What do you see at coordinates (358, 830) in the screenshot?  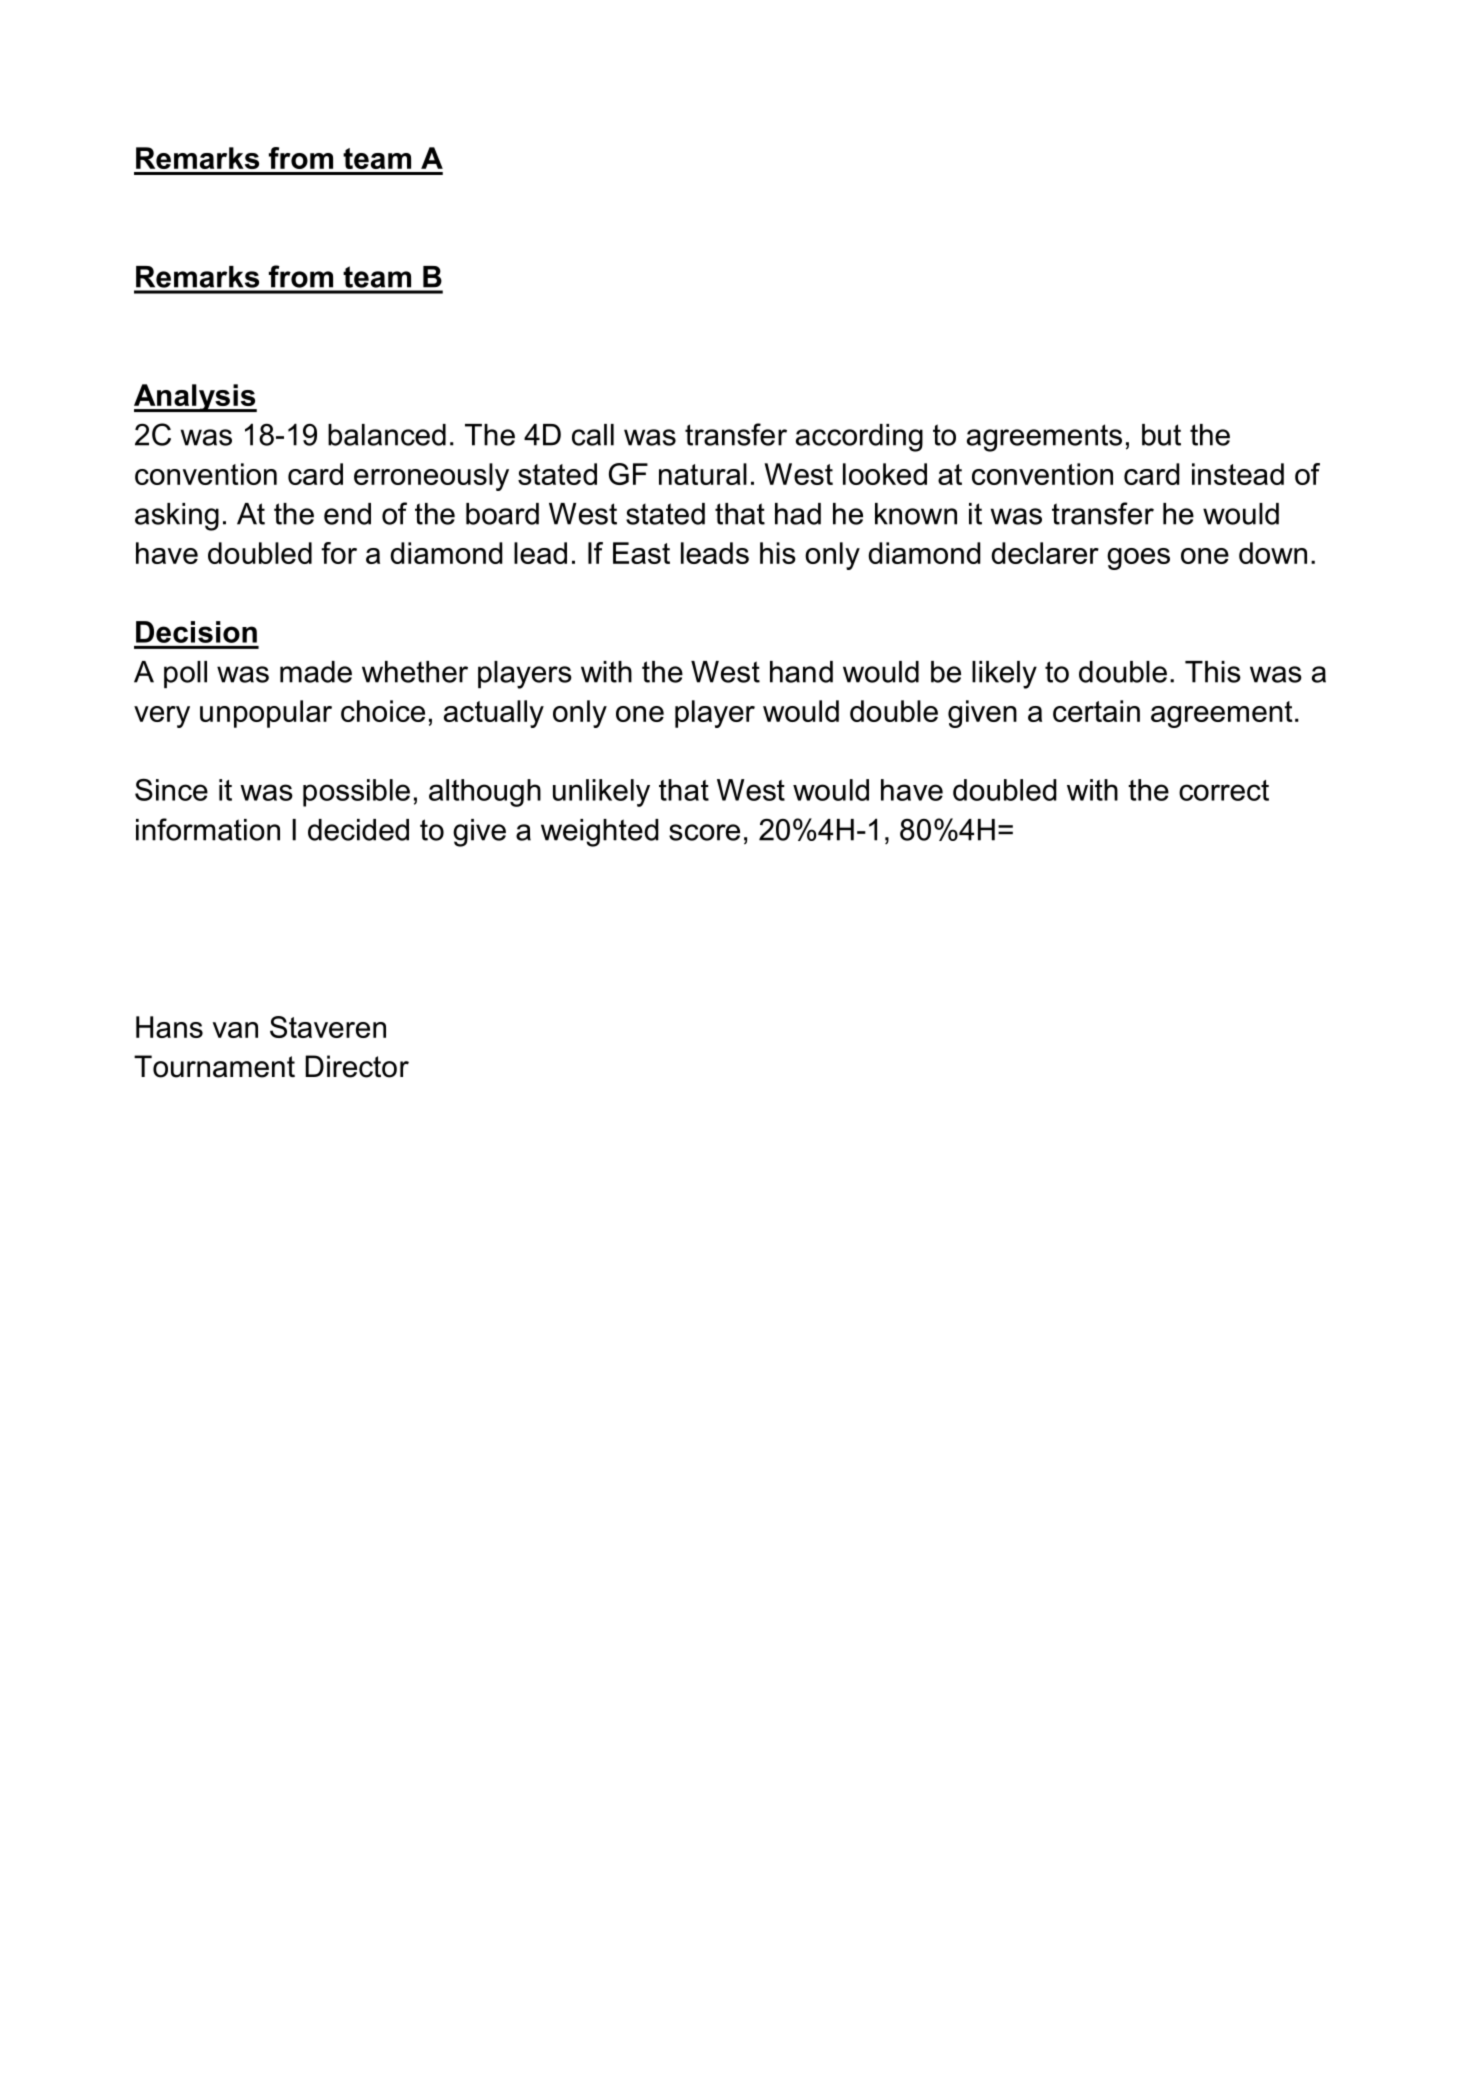 I see `decided` at bounding box center [358, 830].
